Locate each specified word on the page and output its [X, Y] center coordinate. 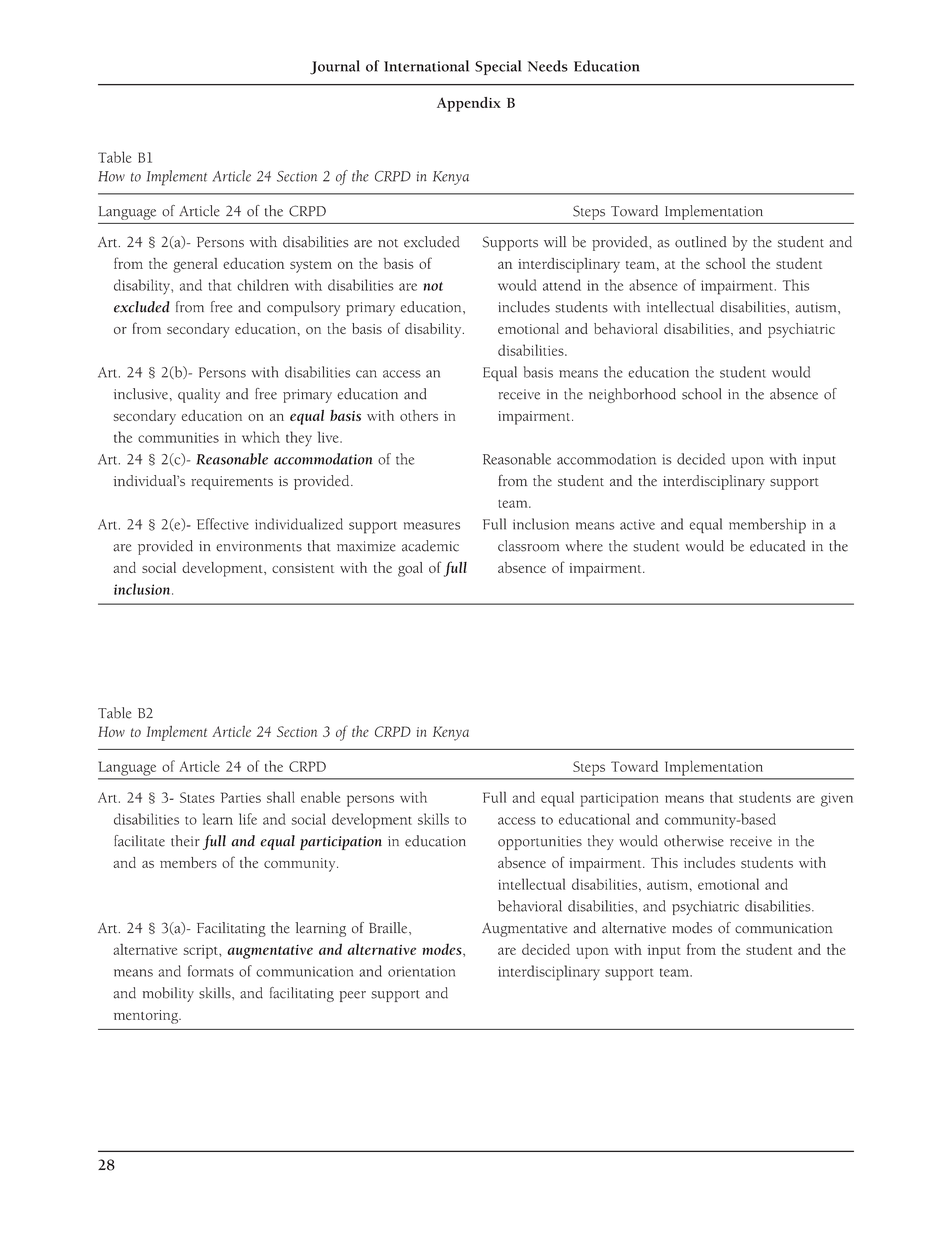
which [261, 437]
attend [562, 285]
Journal [335, 67]
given [837, 800]
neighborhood [632, 395]
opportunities [540, 843]
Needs [547, 66]
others [419, 415]
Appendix [469, 104]
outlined [701, 242]
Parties [241, 797]
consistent [303, 568]
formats [211, 971]
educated [777, 546]
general [195, 265]
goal [410, 569]
